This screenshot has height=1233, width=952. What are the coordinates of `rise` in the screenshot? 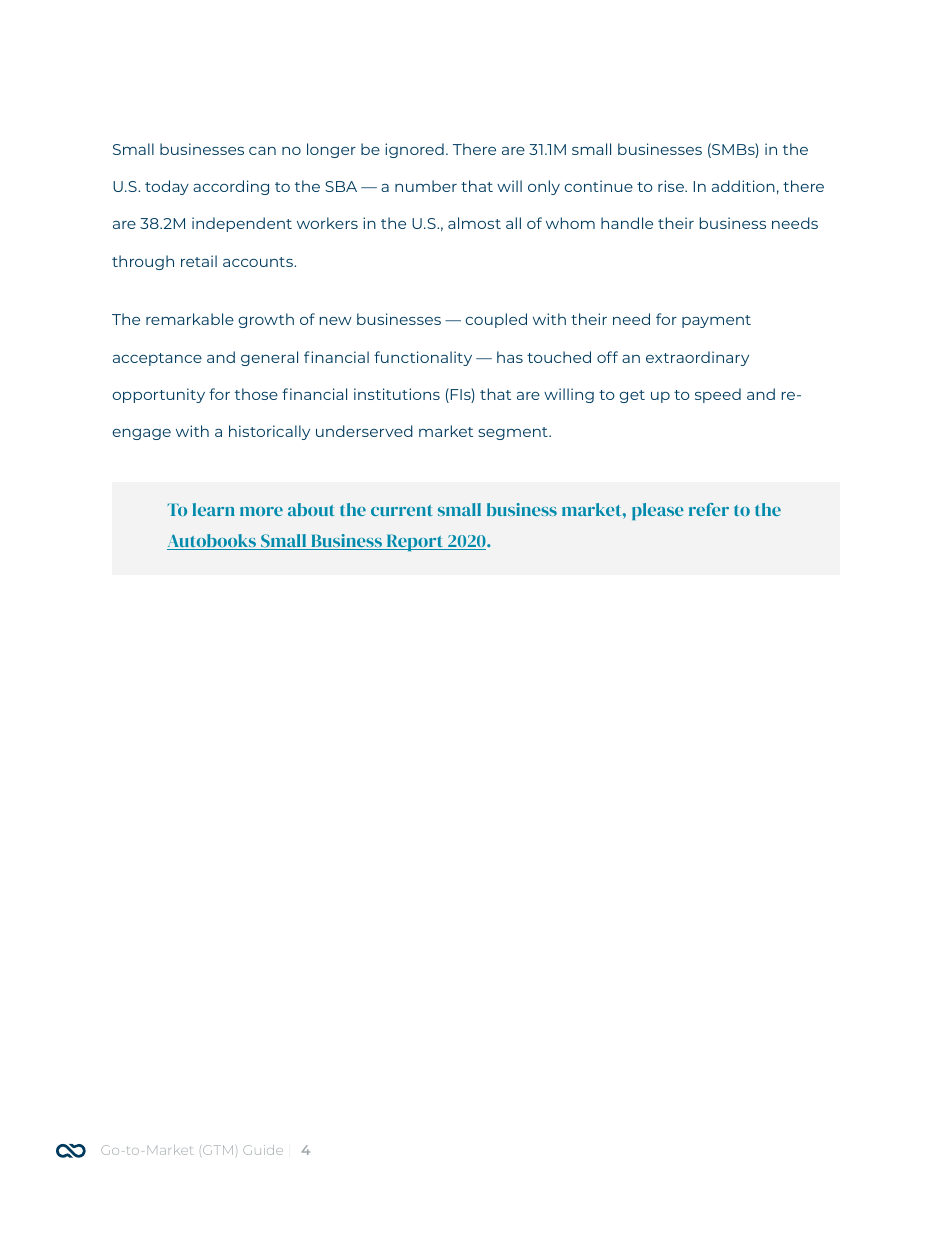 It's located at (672, 186).
